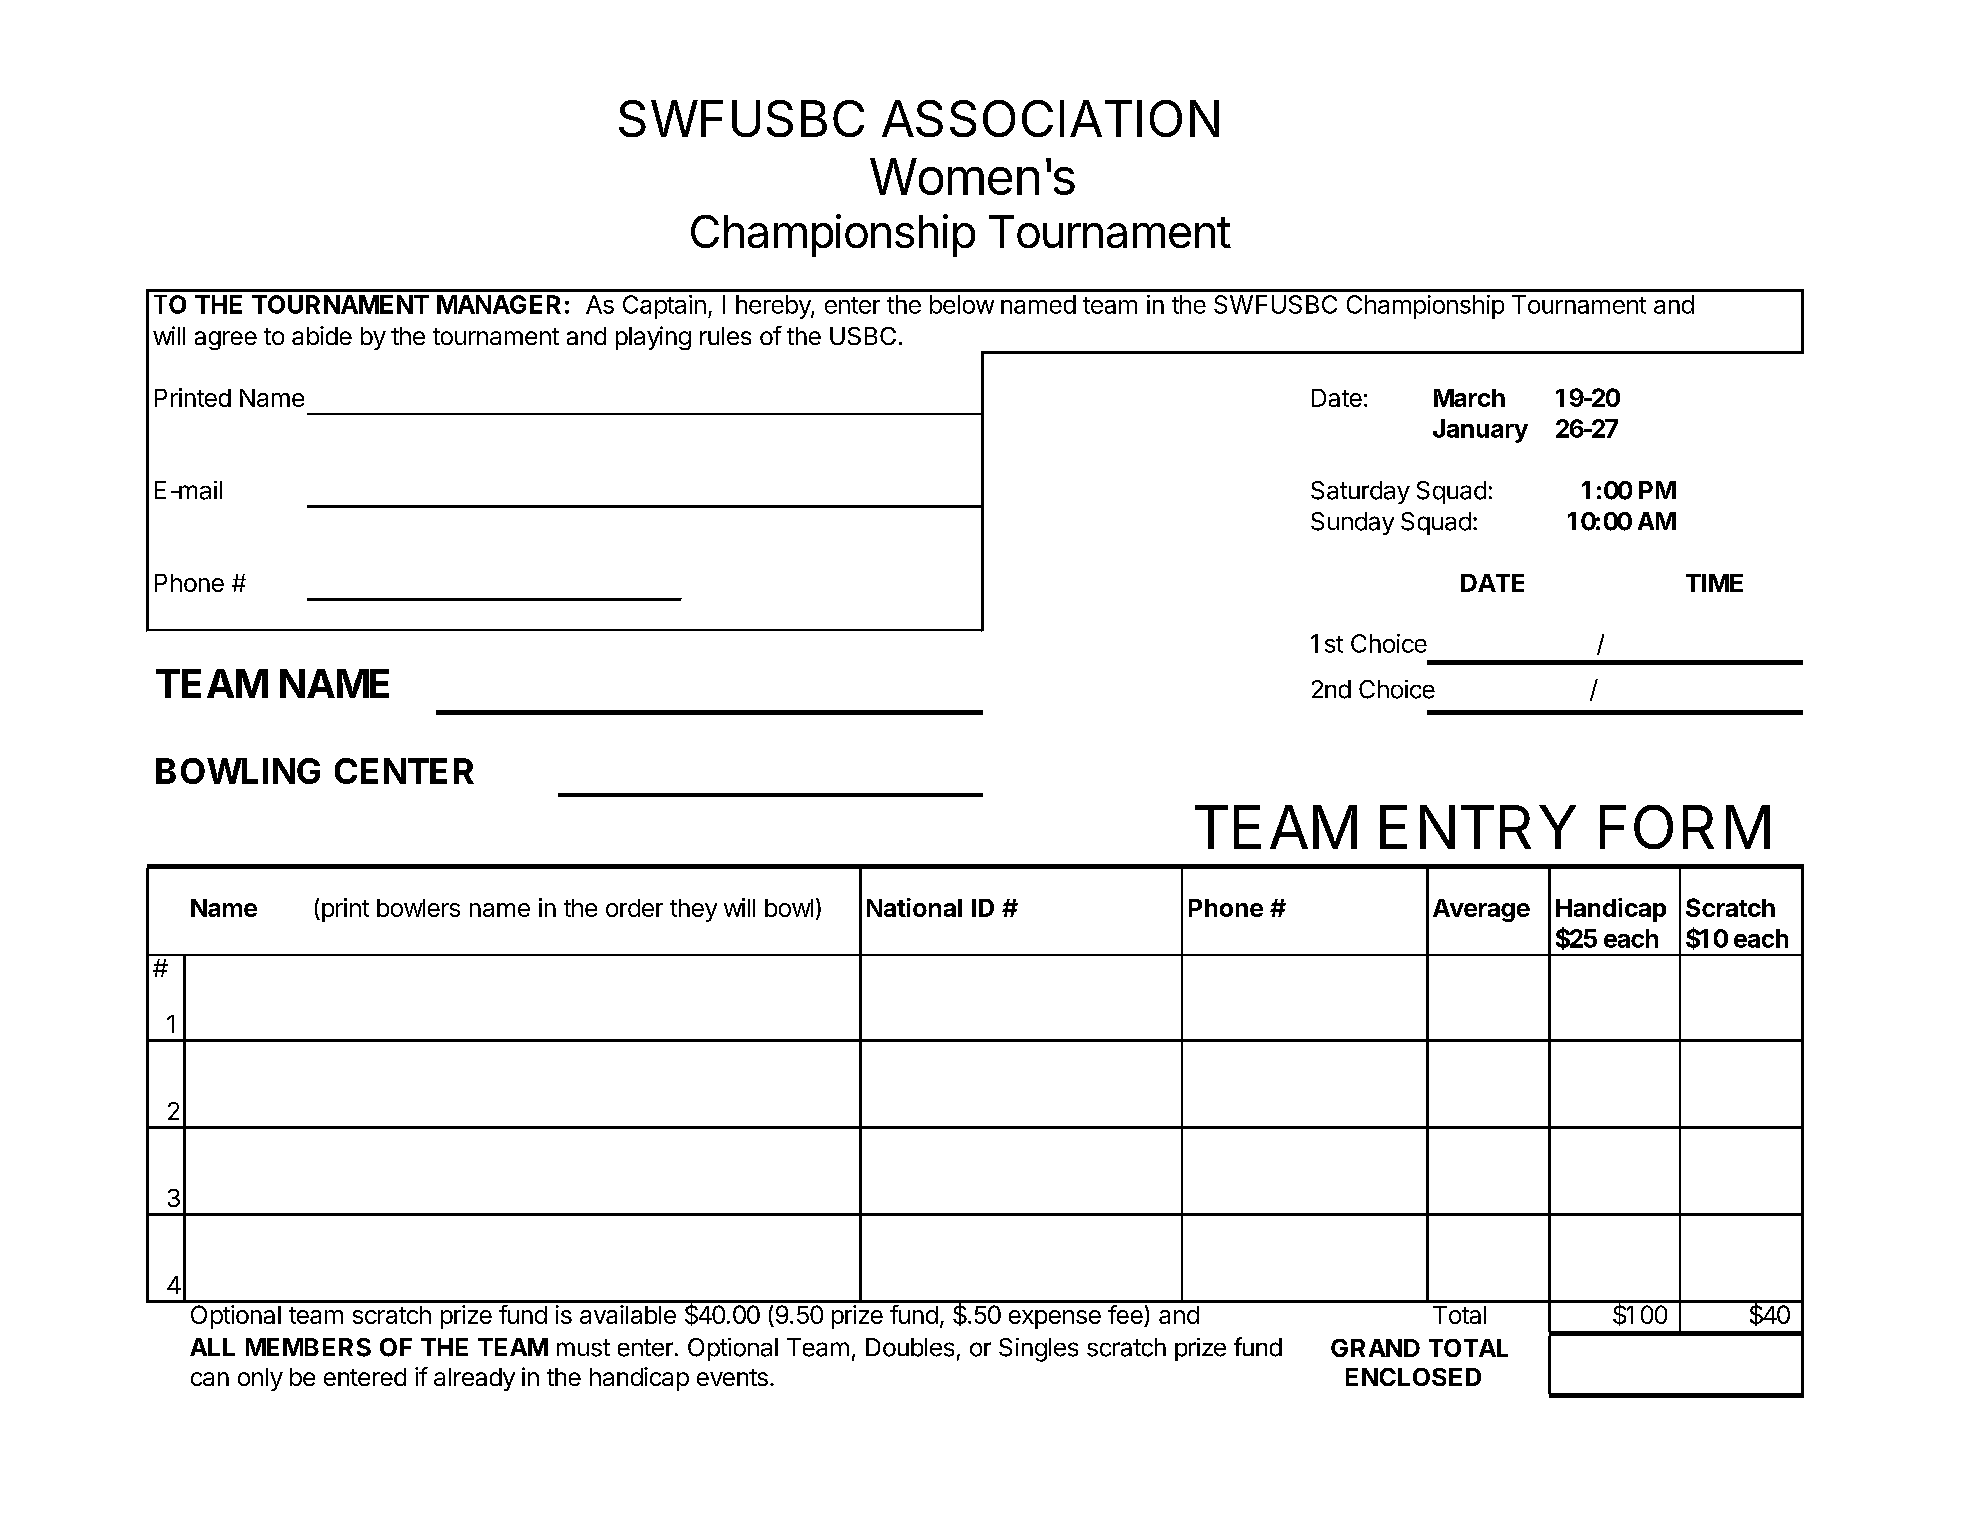 Image resolution: width=1978 pixels, height=1528 pixels. Describe the element at coordinates (914, 907) in the screenshot. I see `National` at that location.
